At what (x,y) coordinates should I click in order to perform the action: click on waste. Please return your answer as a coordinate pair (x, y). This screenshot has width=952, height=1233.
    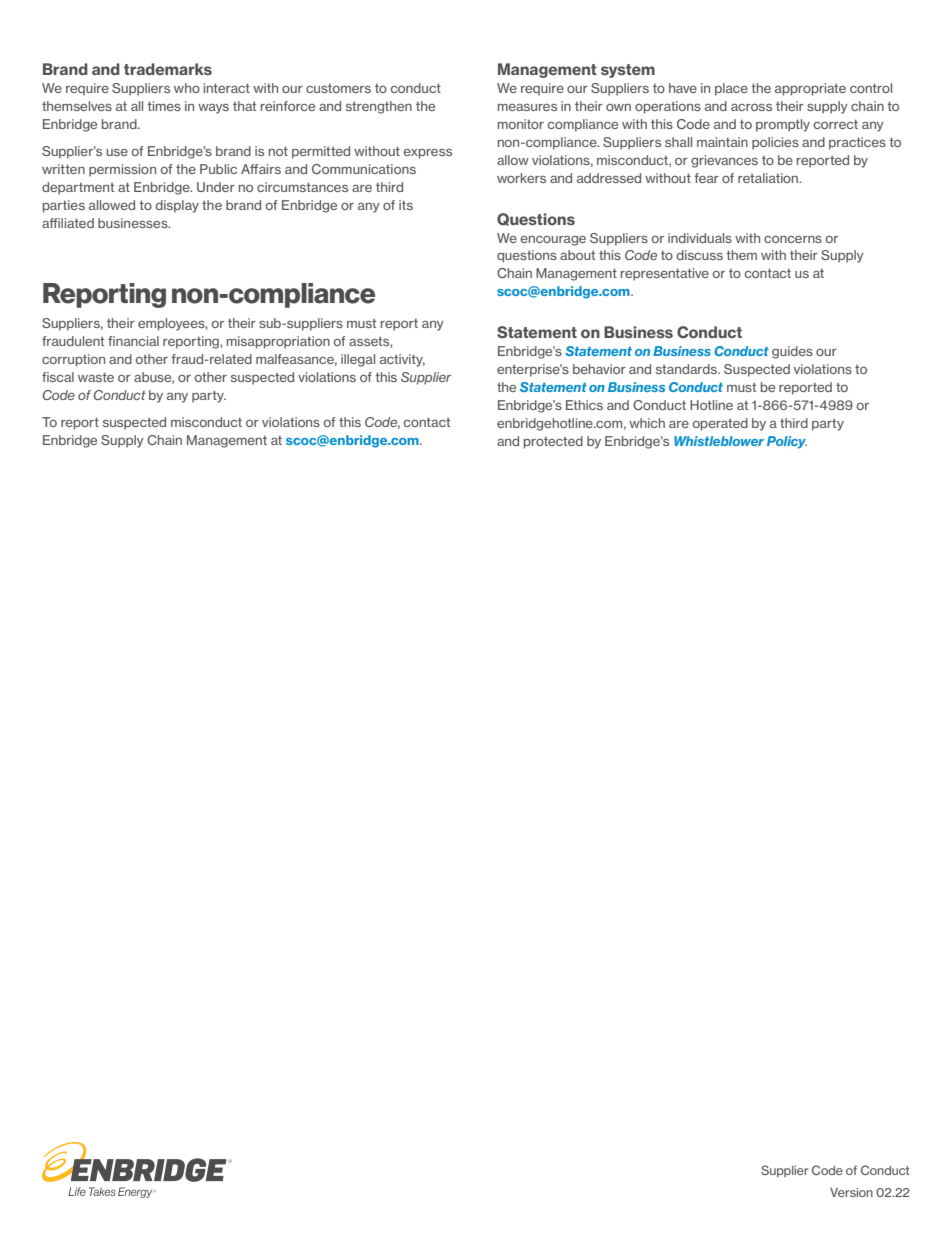
    Looking at the image, I should click on (96, 377).
